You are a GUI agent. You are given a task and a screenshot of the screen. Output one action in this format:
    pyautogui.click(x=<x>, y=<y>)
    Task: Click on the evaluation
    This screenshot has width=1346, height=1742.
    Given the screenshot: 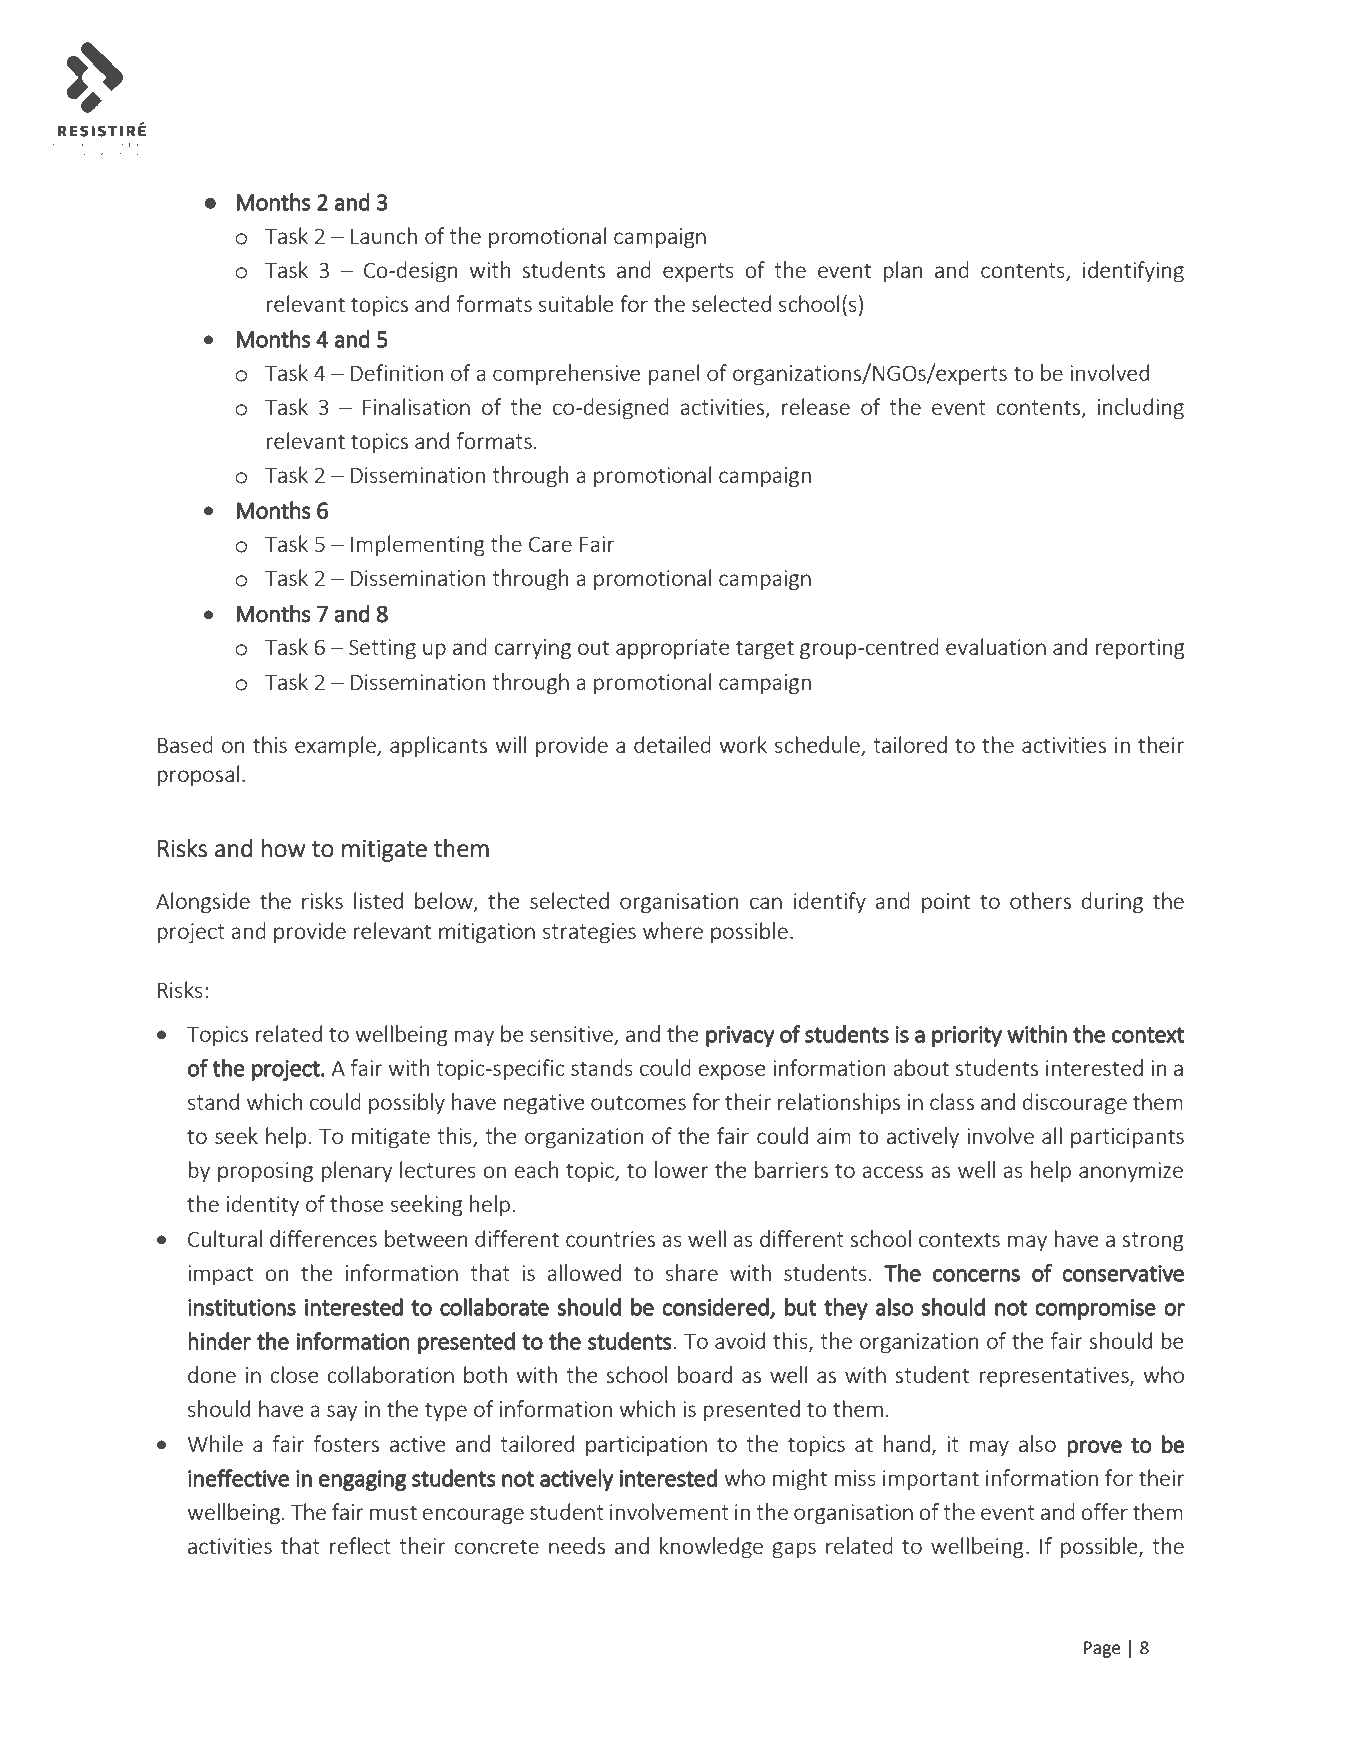 What is the action you would take?
    pyautogui.click(x=996, y=646)
